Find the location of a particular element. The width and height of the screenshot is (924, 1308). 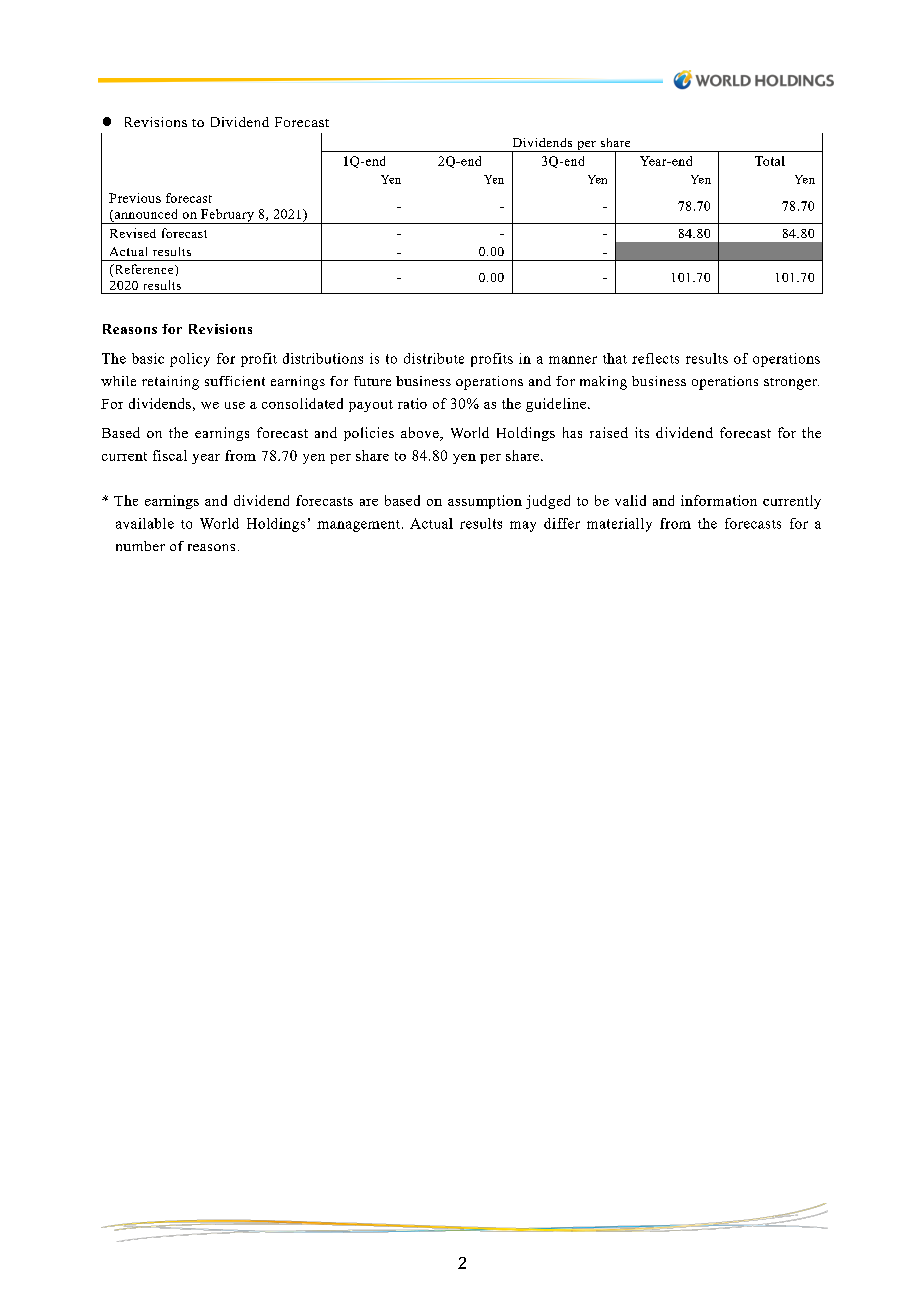

Total is located at coordinates (770, 161).
